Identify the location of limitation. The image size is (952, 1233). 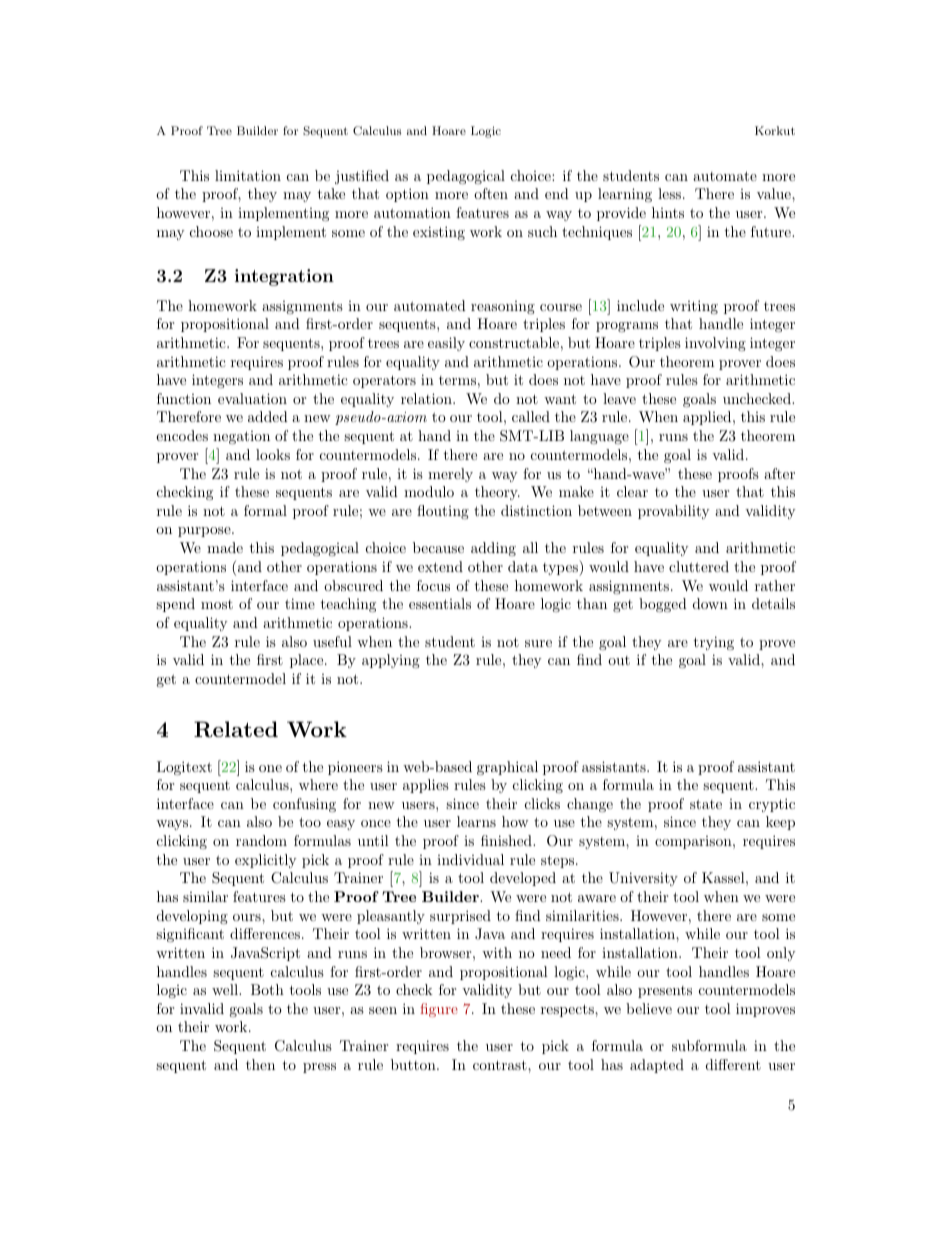
(248, 175).
